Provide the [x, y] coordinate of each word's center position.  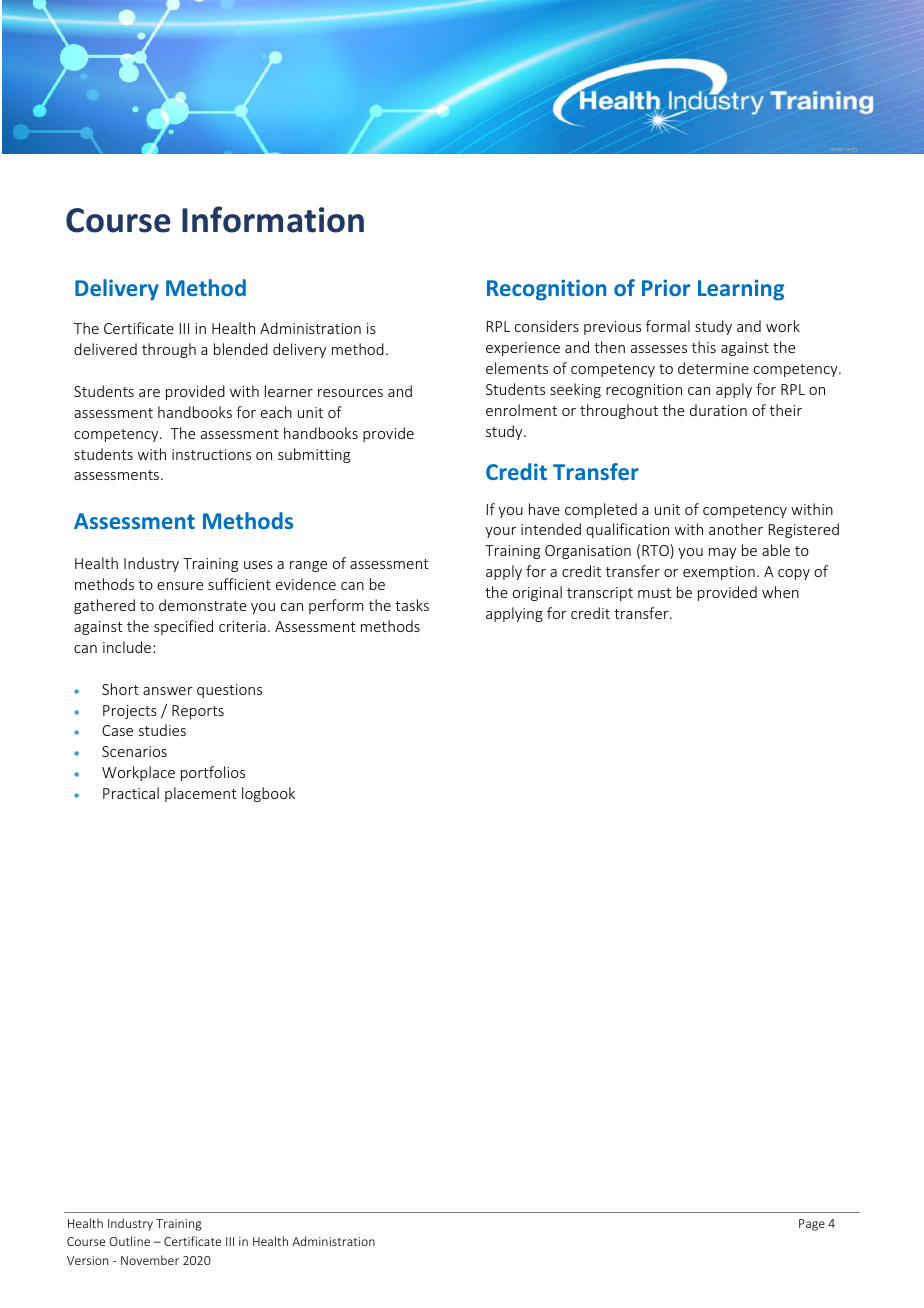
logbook [268, 794]
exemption [719, 573]
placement [201, 794]
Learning [741, 290]
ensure [180, 586]
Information [273, 219]
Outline [129, 1241]
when [780, 592]
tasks [412, 605]
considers [547, 326]
